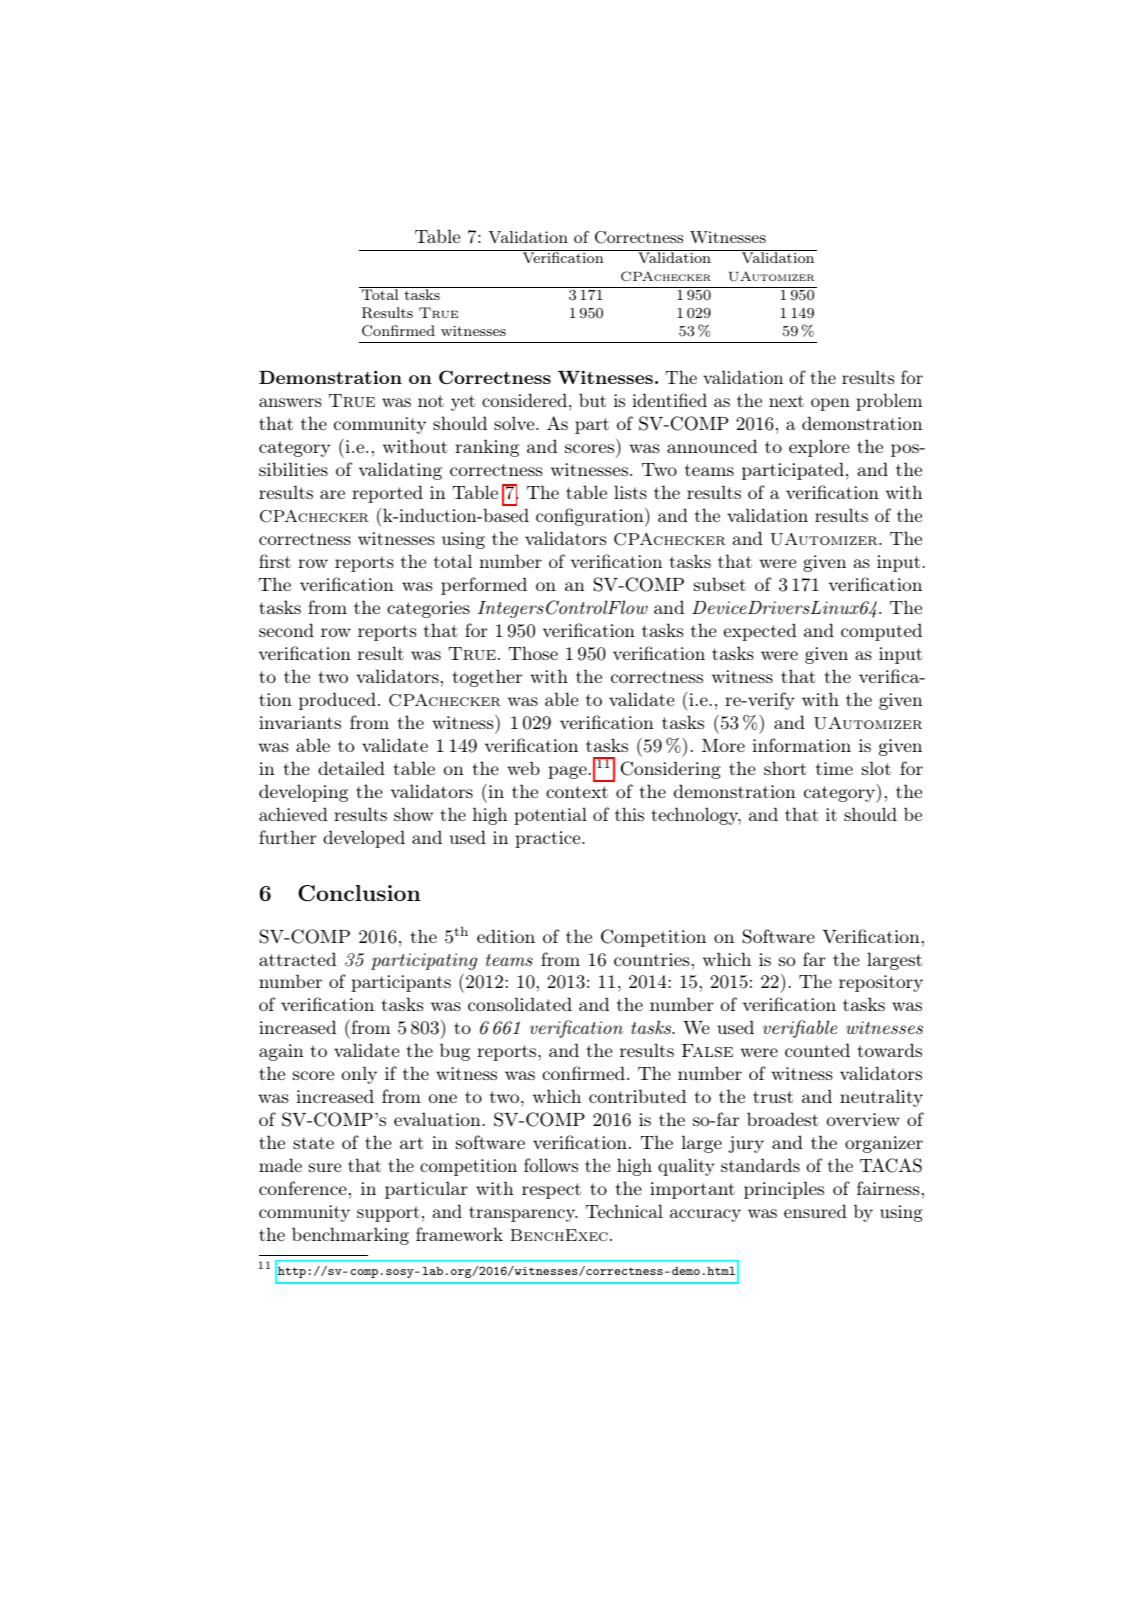  I want to click on benchmarking, so click(350, 1236).
